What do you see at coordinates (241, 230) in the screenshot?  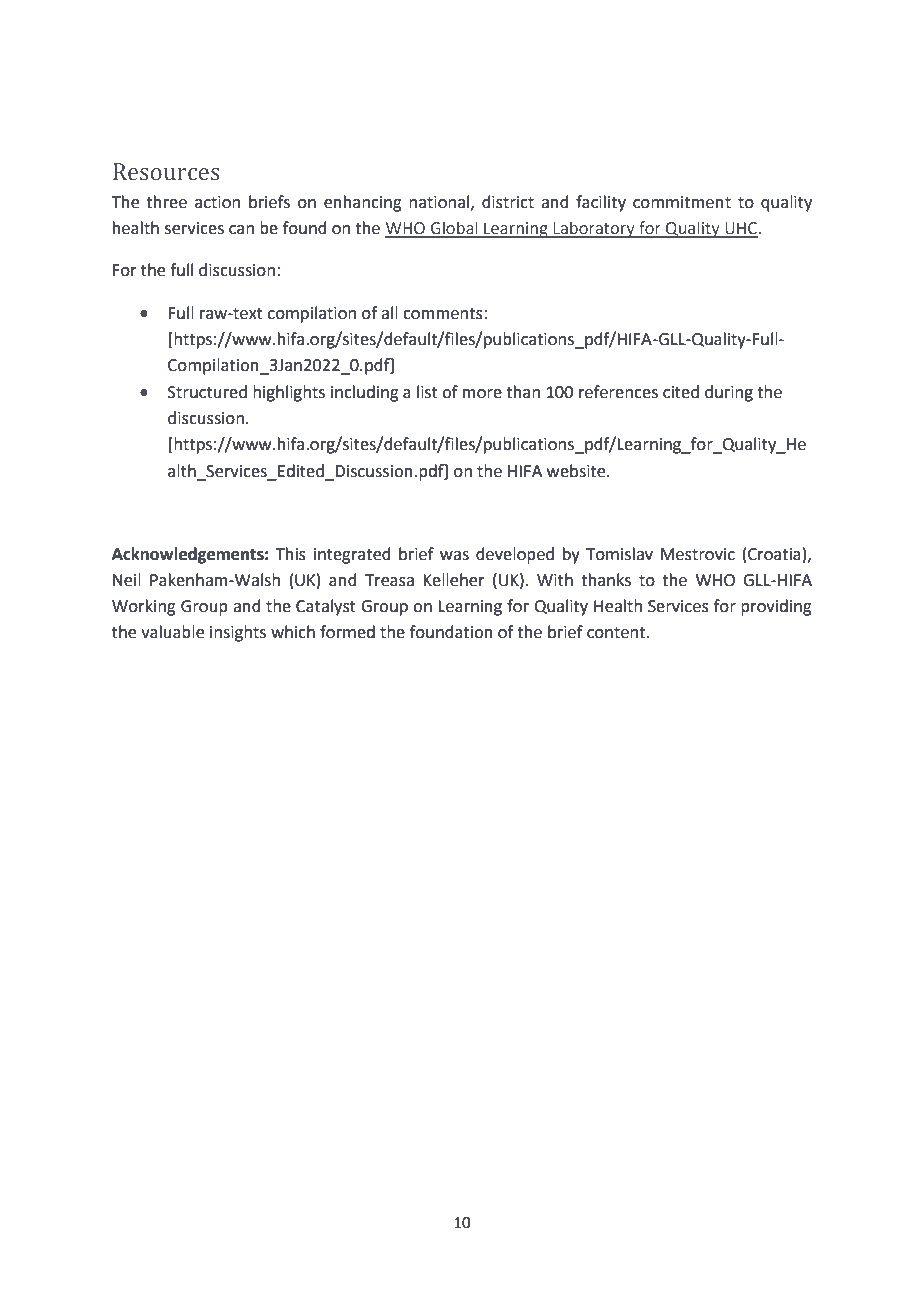 I see `can` at bounding box center [241, 230].
